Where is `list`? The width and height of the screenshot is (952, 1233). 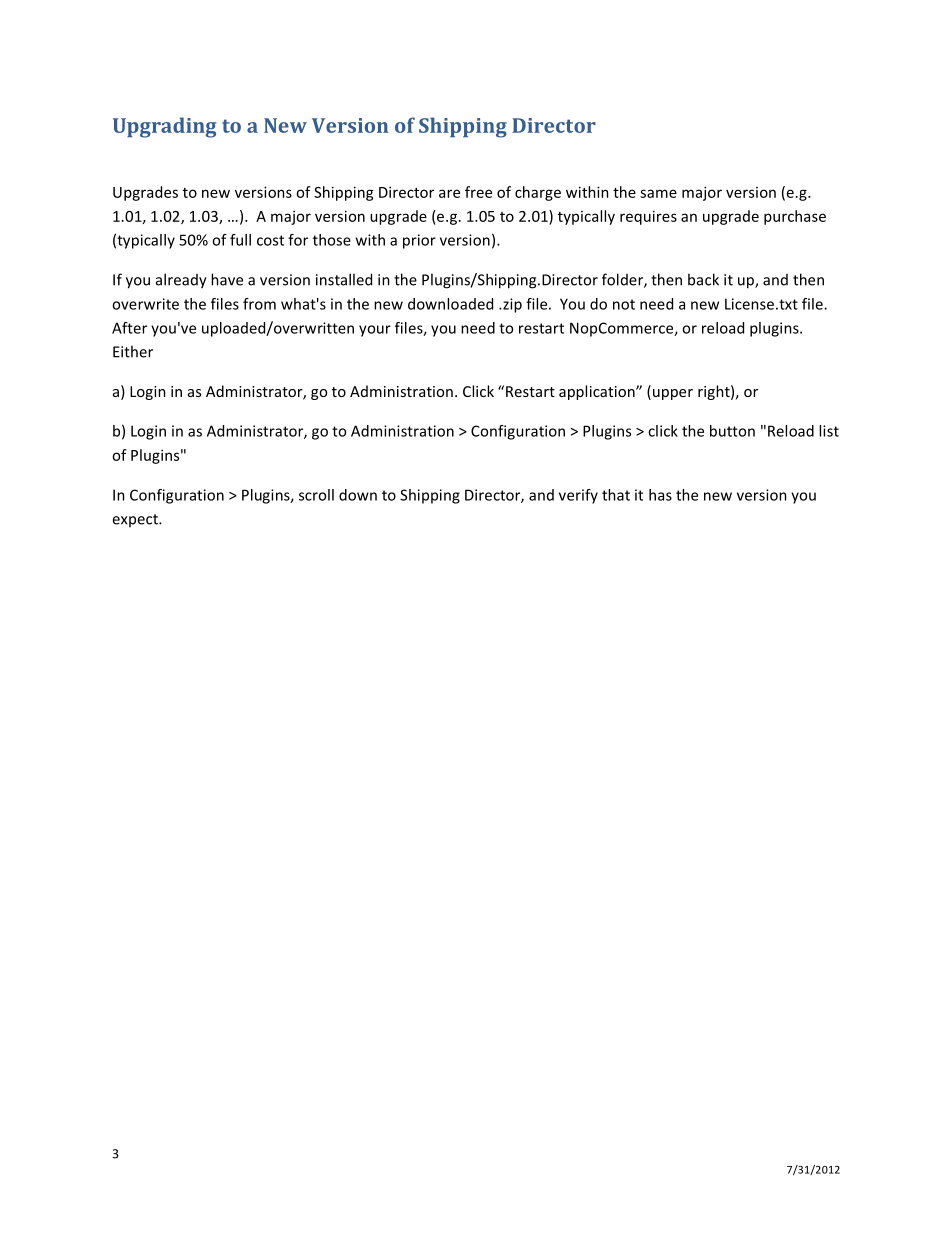 list is located at coordinates (829, 431).
